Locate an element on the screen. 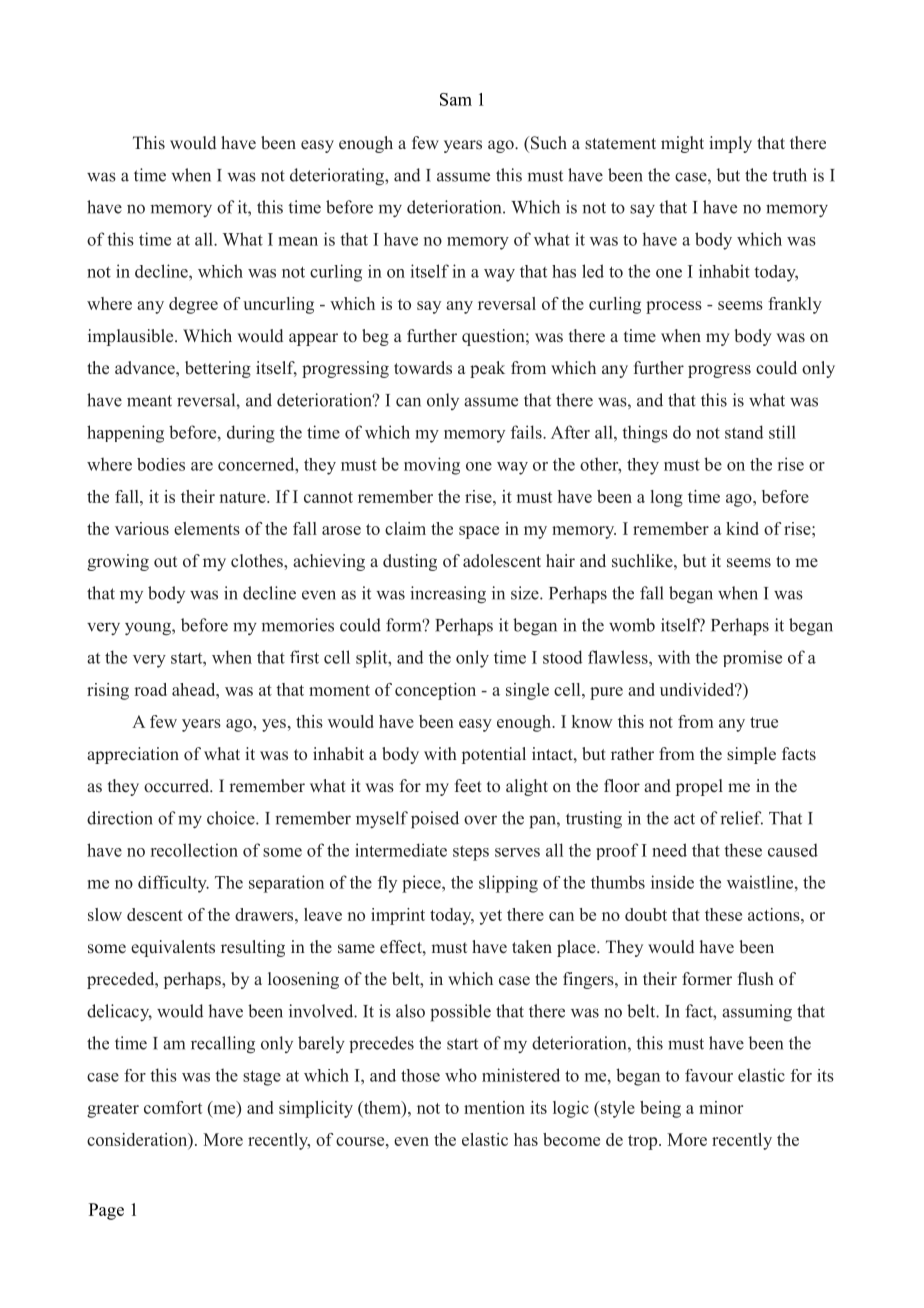 The image size is (924, 1308). promise is located at coordinates (752, 658).
